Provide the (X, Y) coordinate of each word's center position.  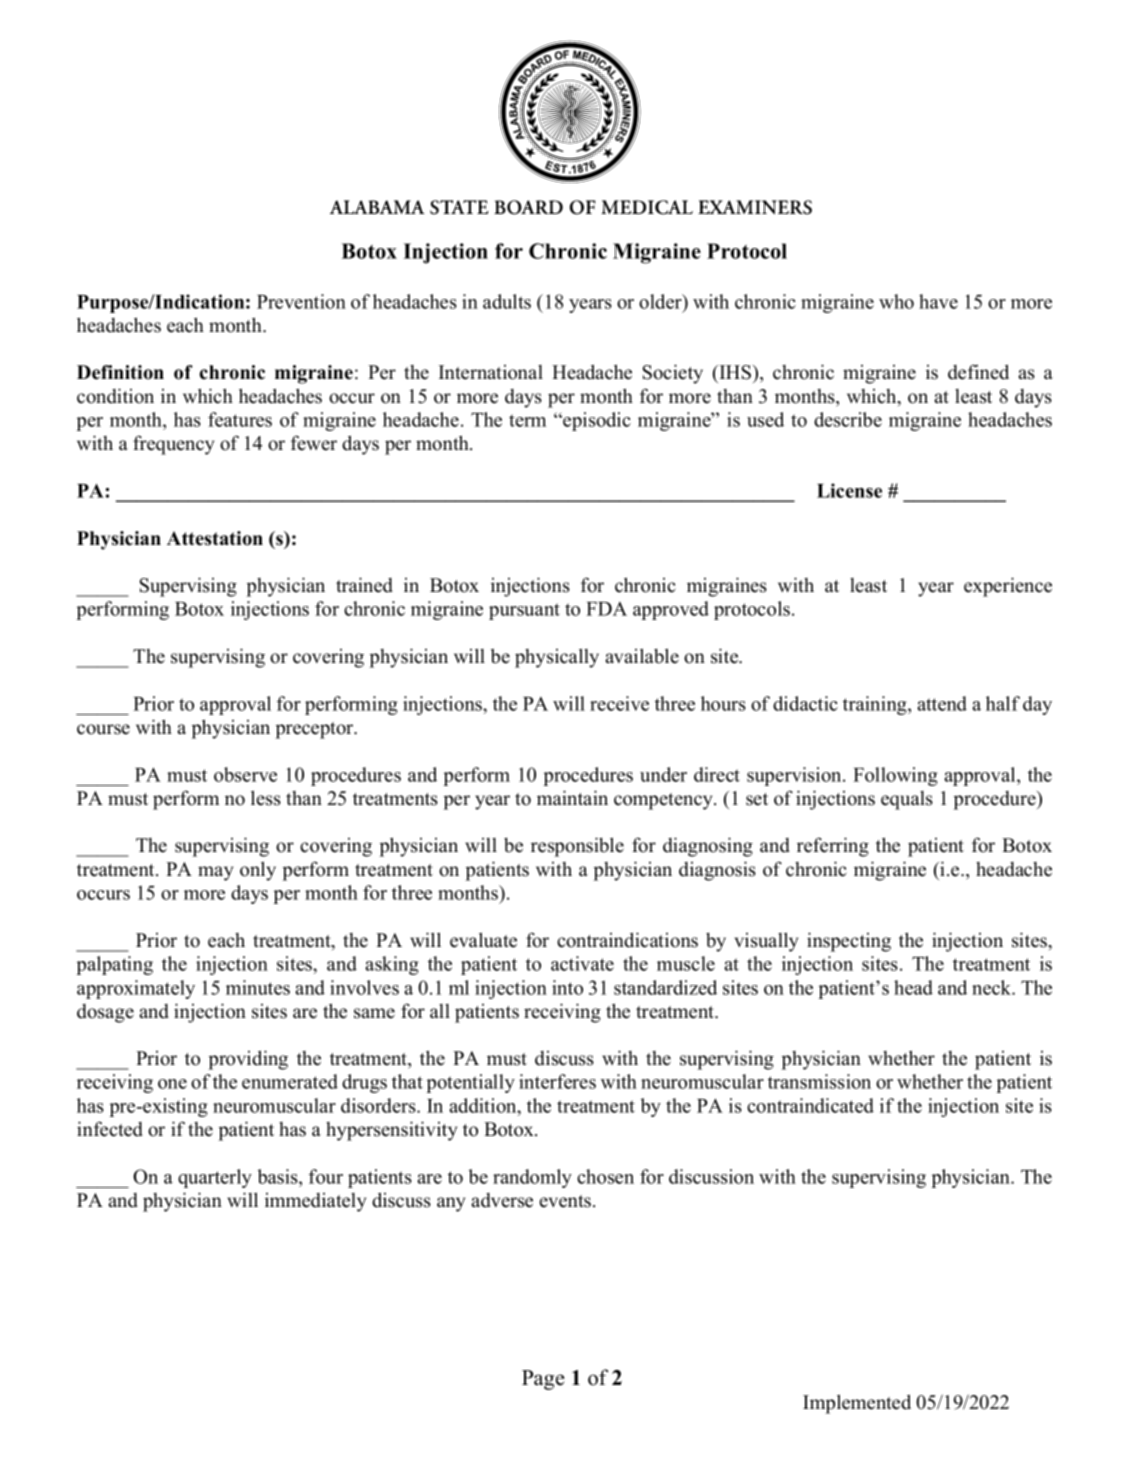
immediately (315, 1202)
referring (833, 847)
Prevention (301, 301)
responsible (577, 847)
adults (507, 301)
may (215, 873)
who (896, 301)
